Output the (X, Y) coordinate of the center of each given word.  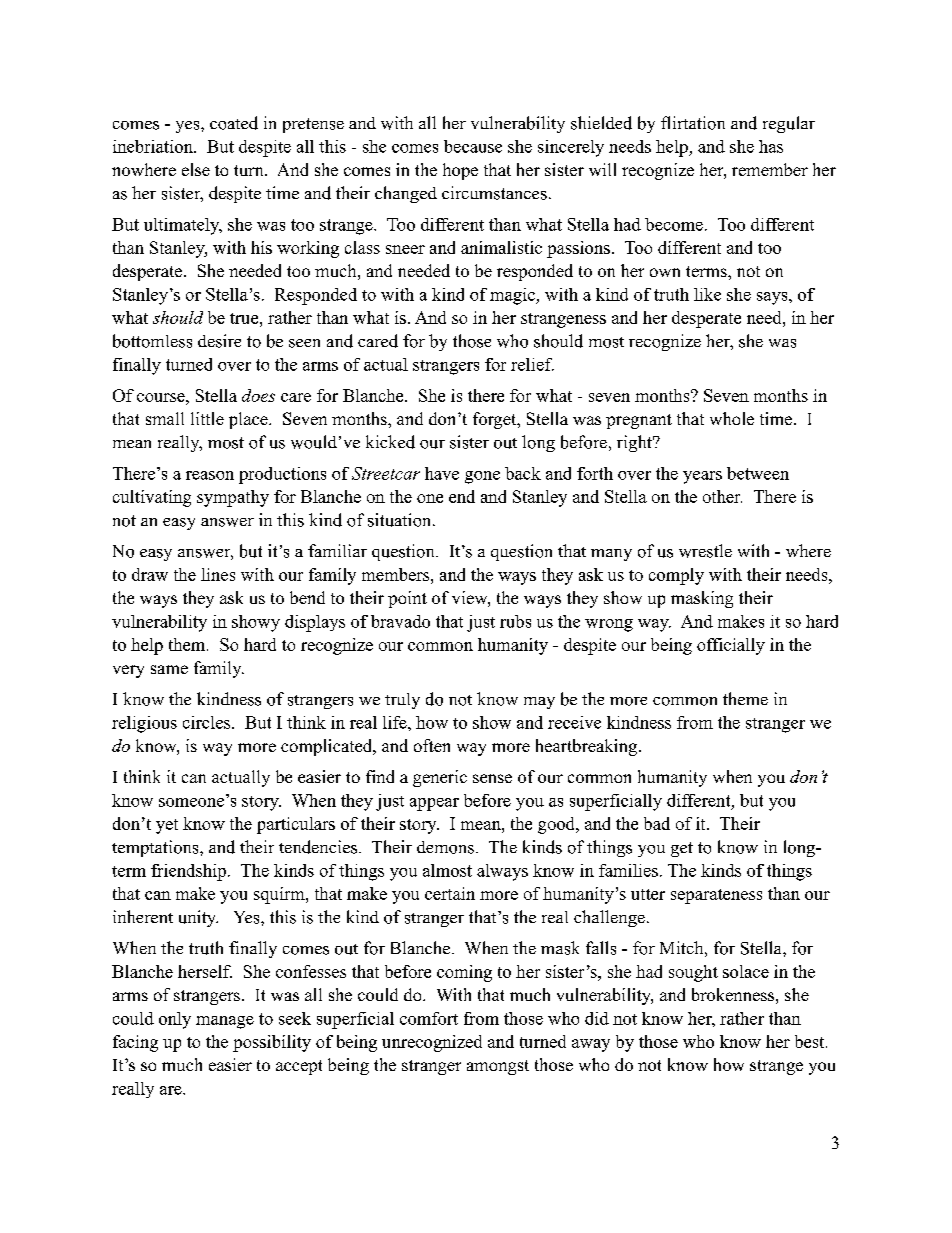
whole (732, 418)
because (473, 146)
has (771, 146)
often (432, 745)
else (196, 169)
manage (225, 1022)
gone (482, 477)
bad (657, 823)
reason (210, 475)
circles (208, 722)
